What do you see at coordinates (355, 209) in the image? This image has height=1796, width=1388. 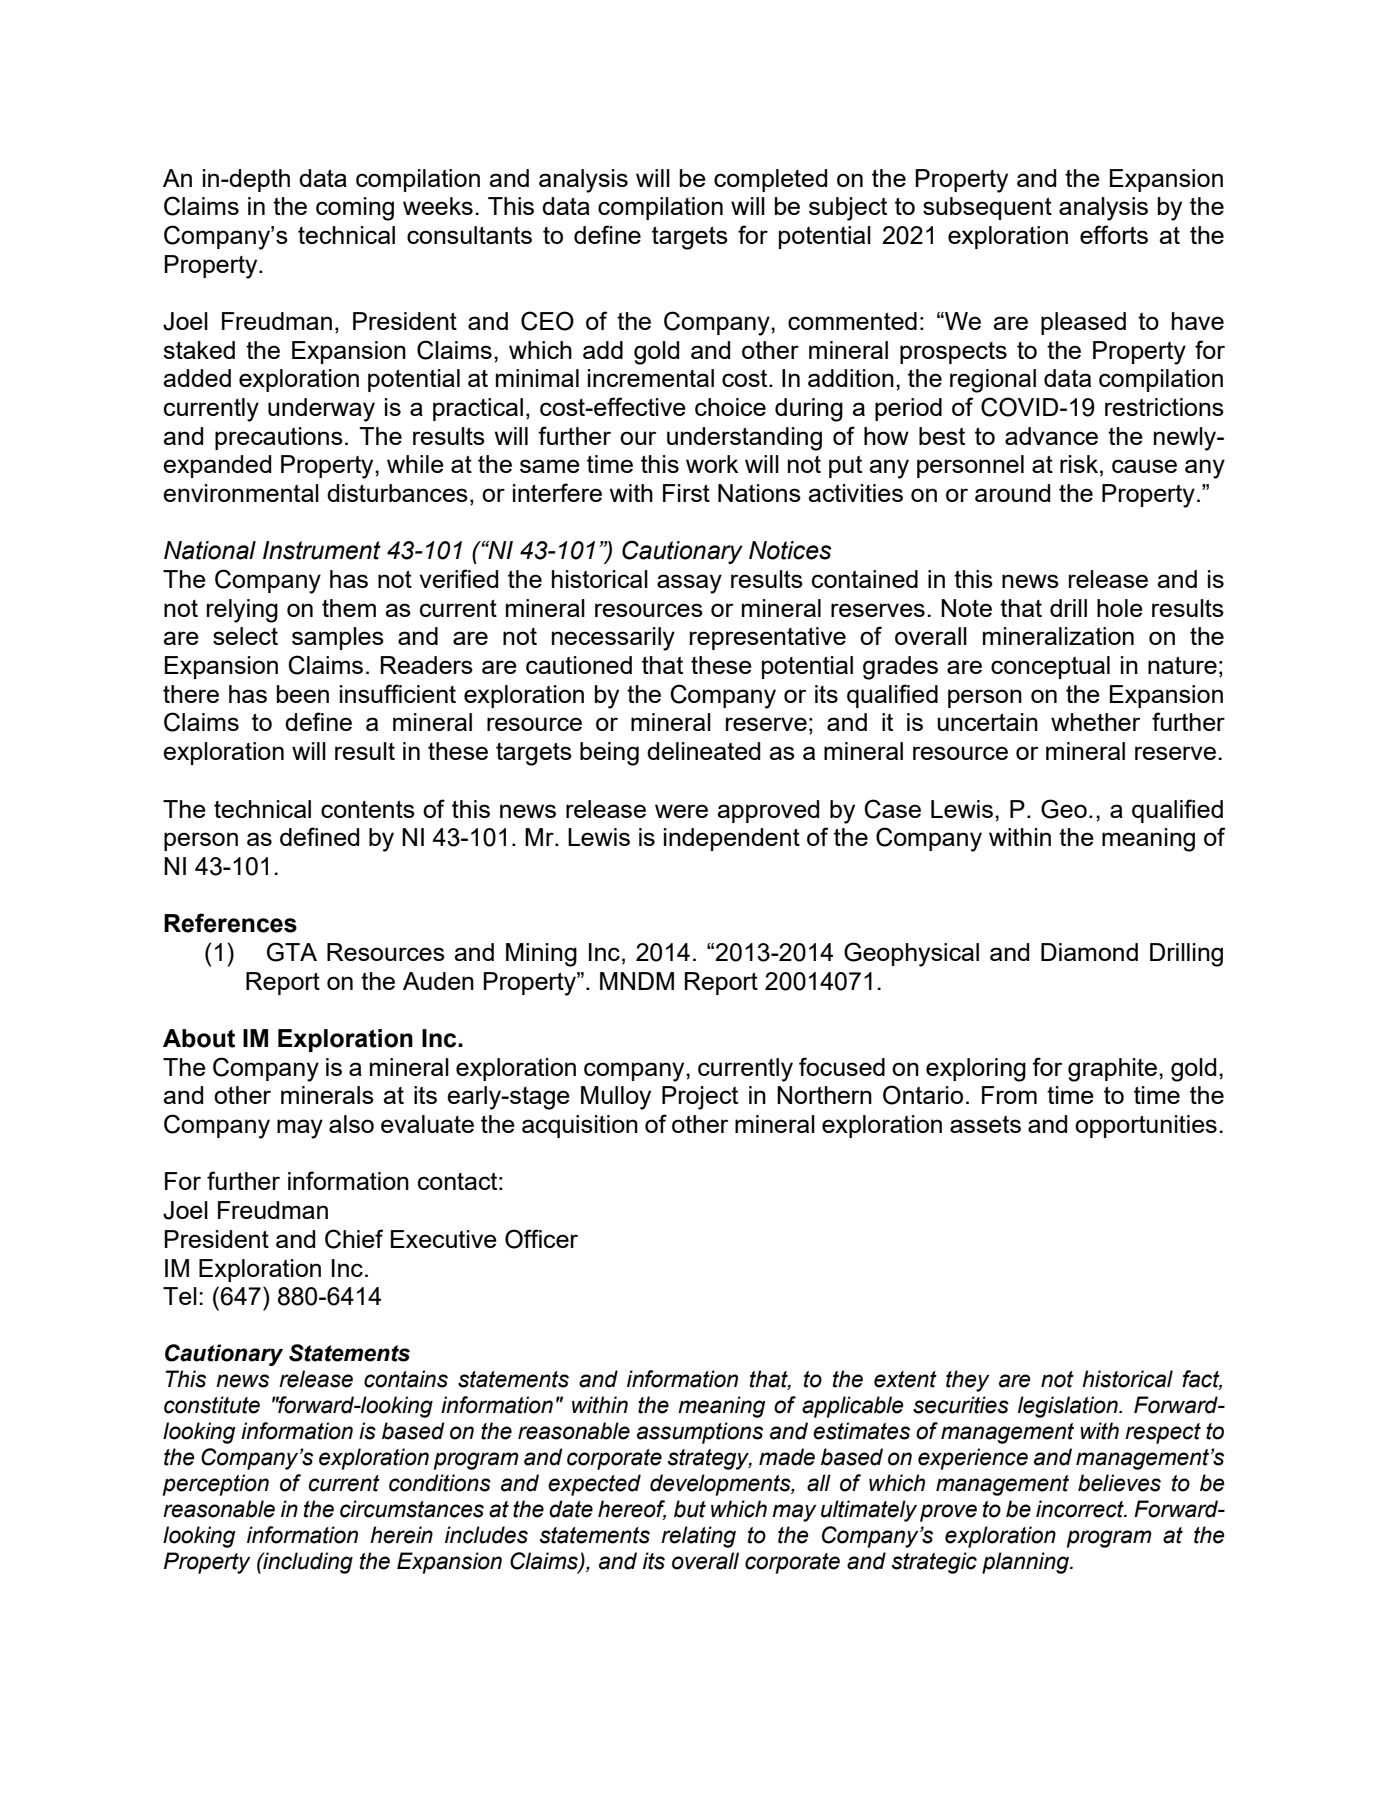 I see `coming` at bounding box center [355, 209].
